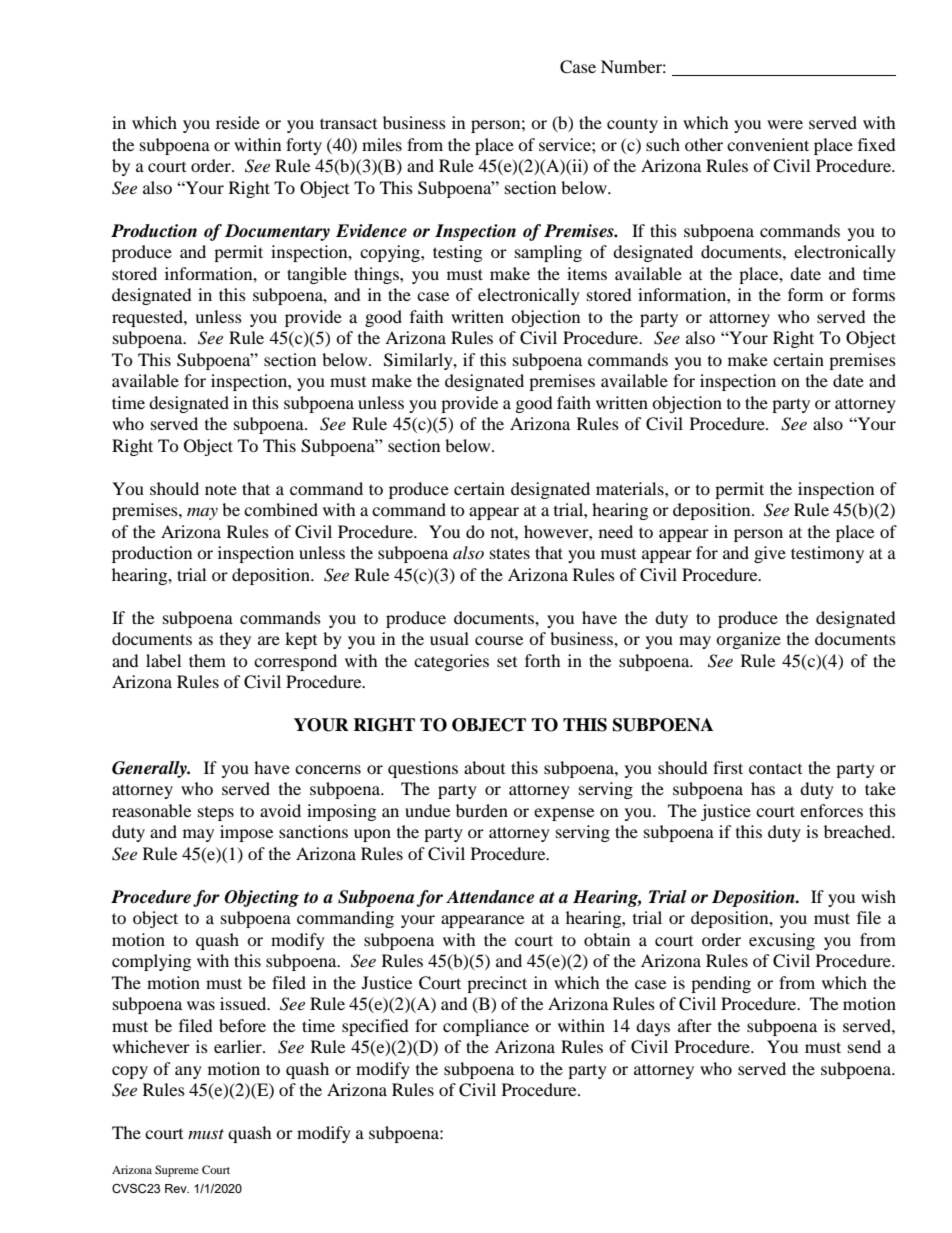  What do you see at coordinates (632, 126) in the screenshot?
I see `county` at bounding box center [632, 126].
